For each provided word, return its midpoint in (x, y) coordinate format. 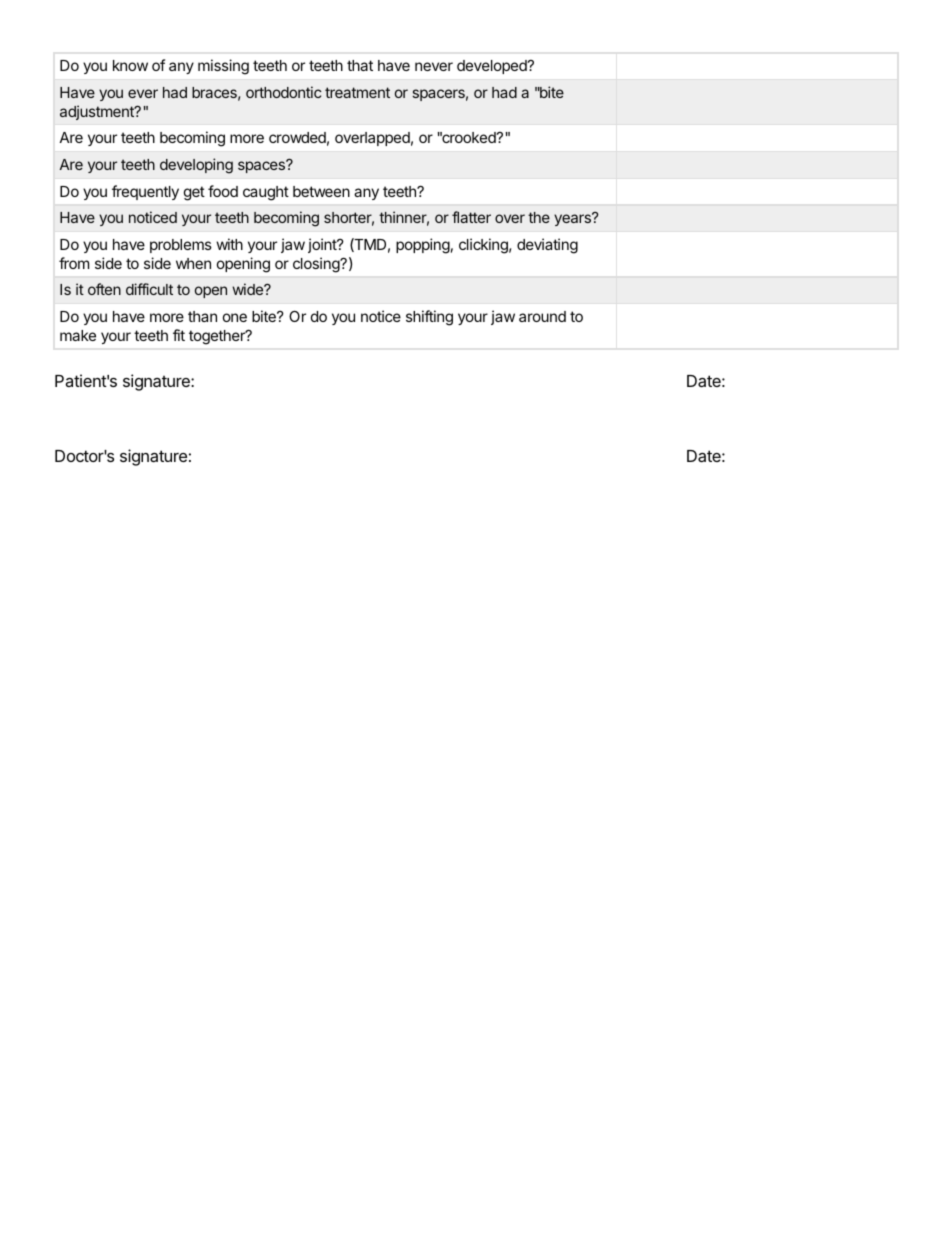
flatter (471, 217)
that (360, 65)
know (130, 65)
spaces (262, 166)
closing (317, 265)
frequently (145, 192)
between (321, 191)
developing (196, 166)
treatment (357, 92)
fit (179, 335)
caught (266, 193)
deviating (547, 246)
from (74, 263)
